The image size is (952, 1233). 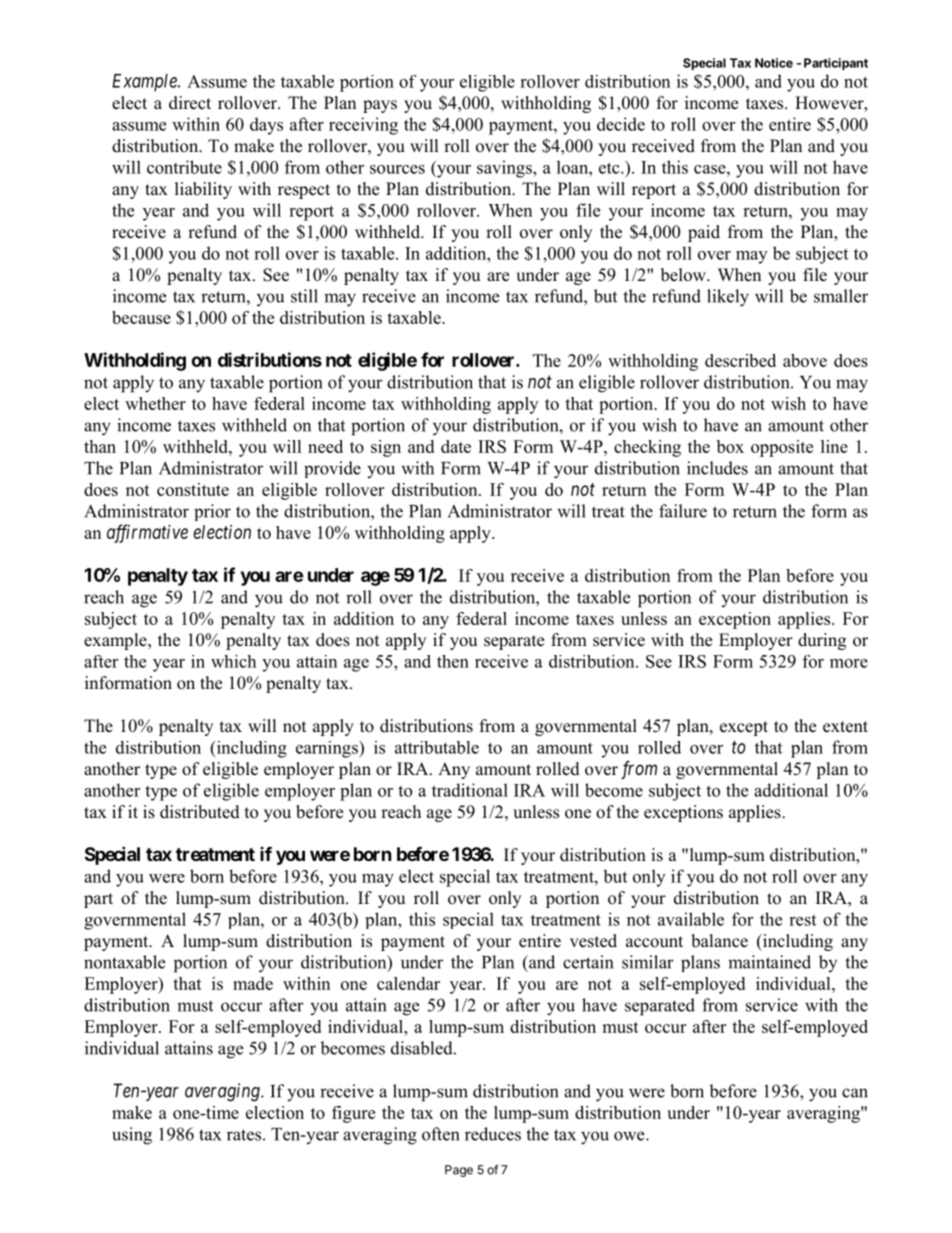 I want to click on Notice, so click(x=774, y=63).
